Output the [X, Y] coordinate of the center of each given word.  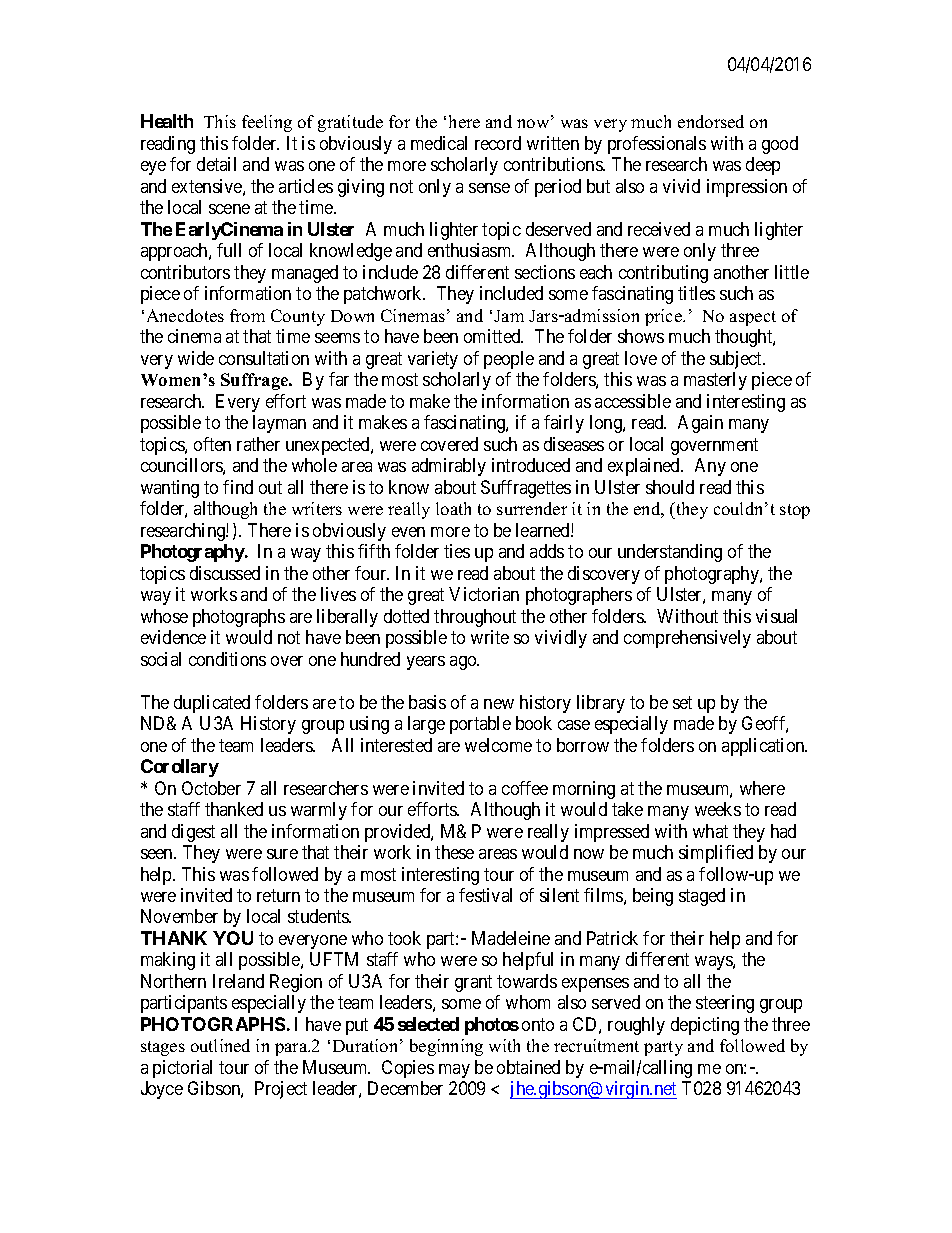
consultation [264, 358]
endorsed [711, 121]
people [509, 360]
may [454, 1071]
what [710, 831]
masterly [715, 381]
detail [216, 164]
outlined [220, 1045]
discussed [225, 573]
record [498, 143]
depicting [705, 1026]
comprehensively [687, 639]
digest [193, 833]
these [454, 852]
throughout [475, 618]
